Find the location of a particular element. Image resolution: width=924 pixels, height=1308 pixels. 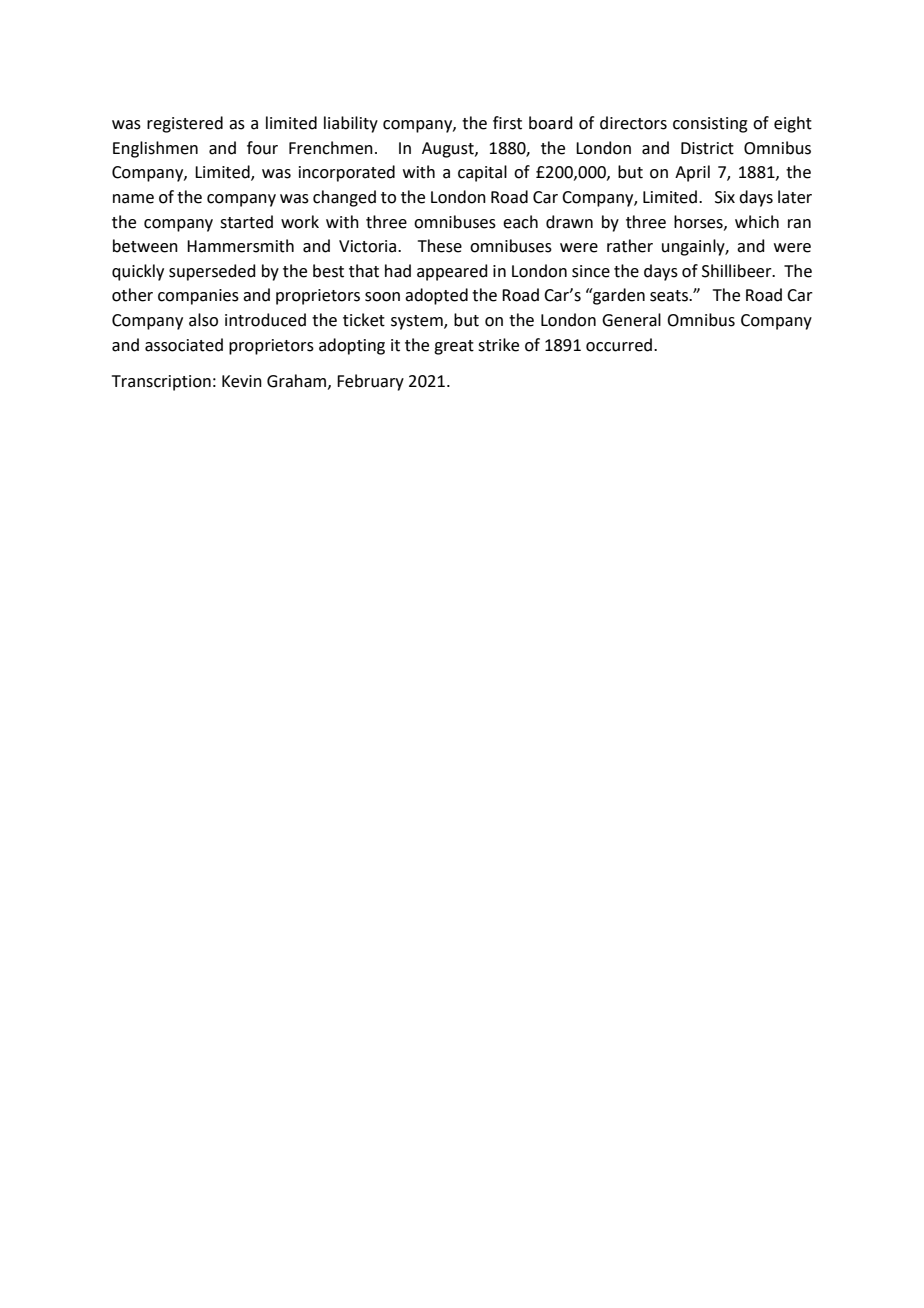

occurred is located at coordinates (619, 345).
